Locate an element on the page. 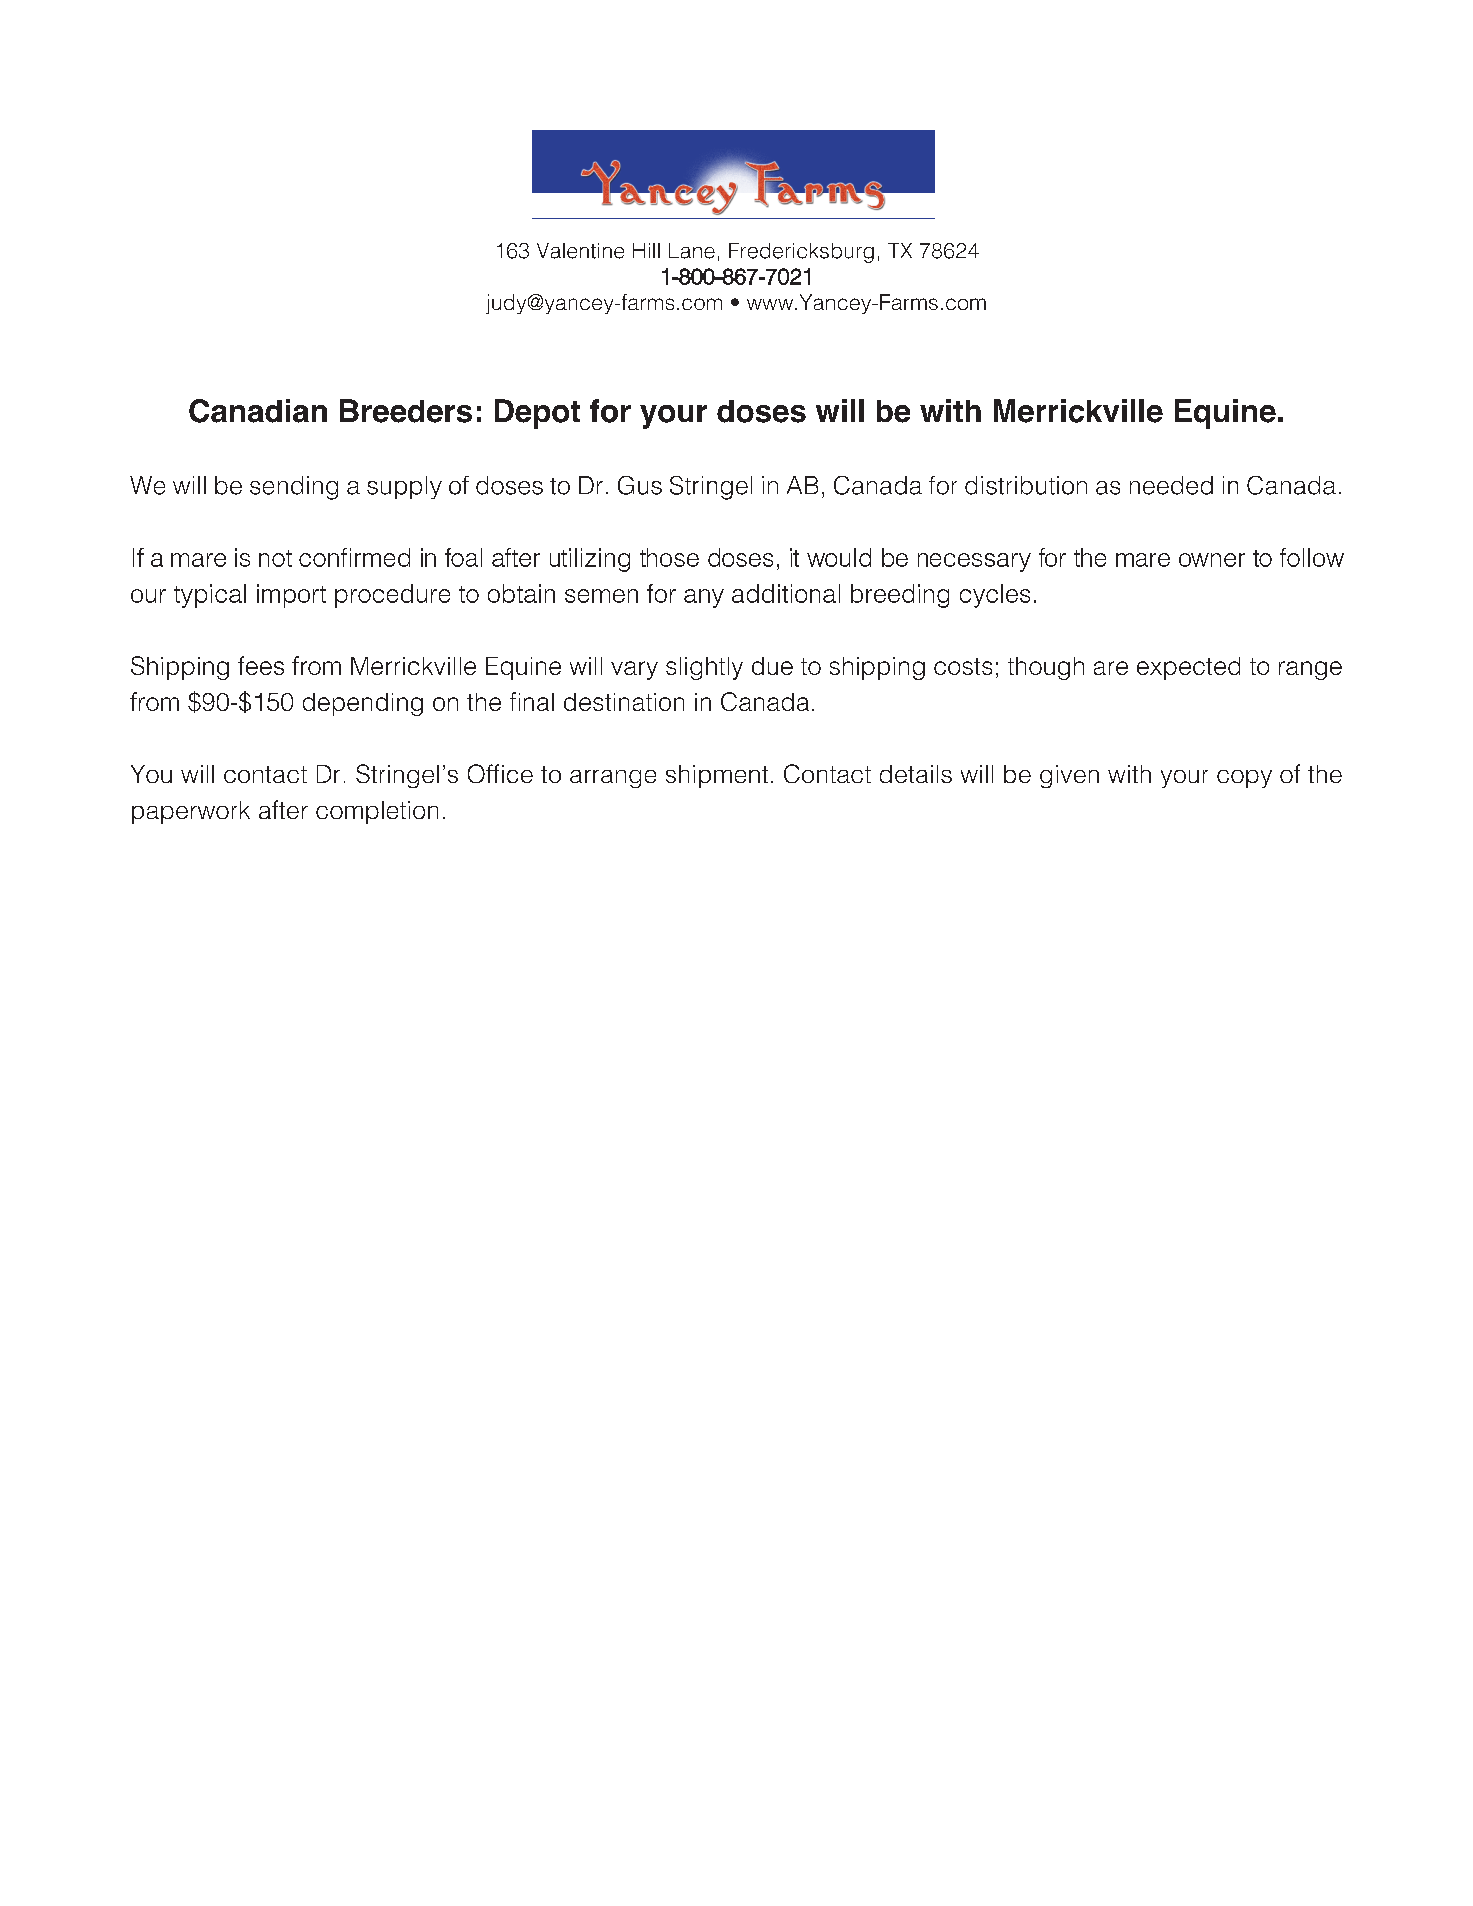  expected is located at coordinates (1188, 668).
